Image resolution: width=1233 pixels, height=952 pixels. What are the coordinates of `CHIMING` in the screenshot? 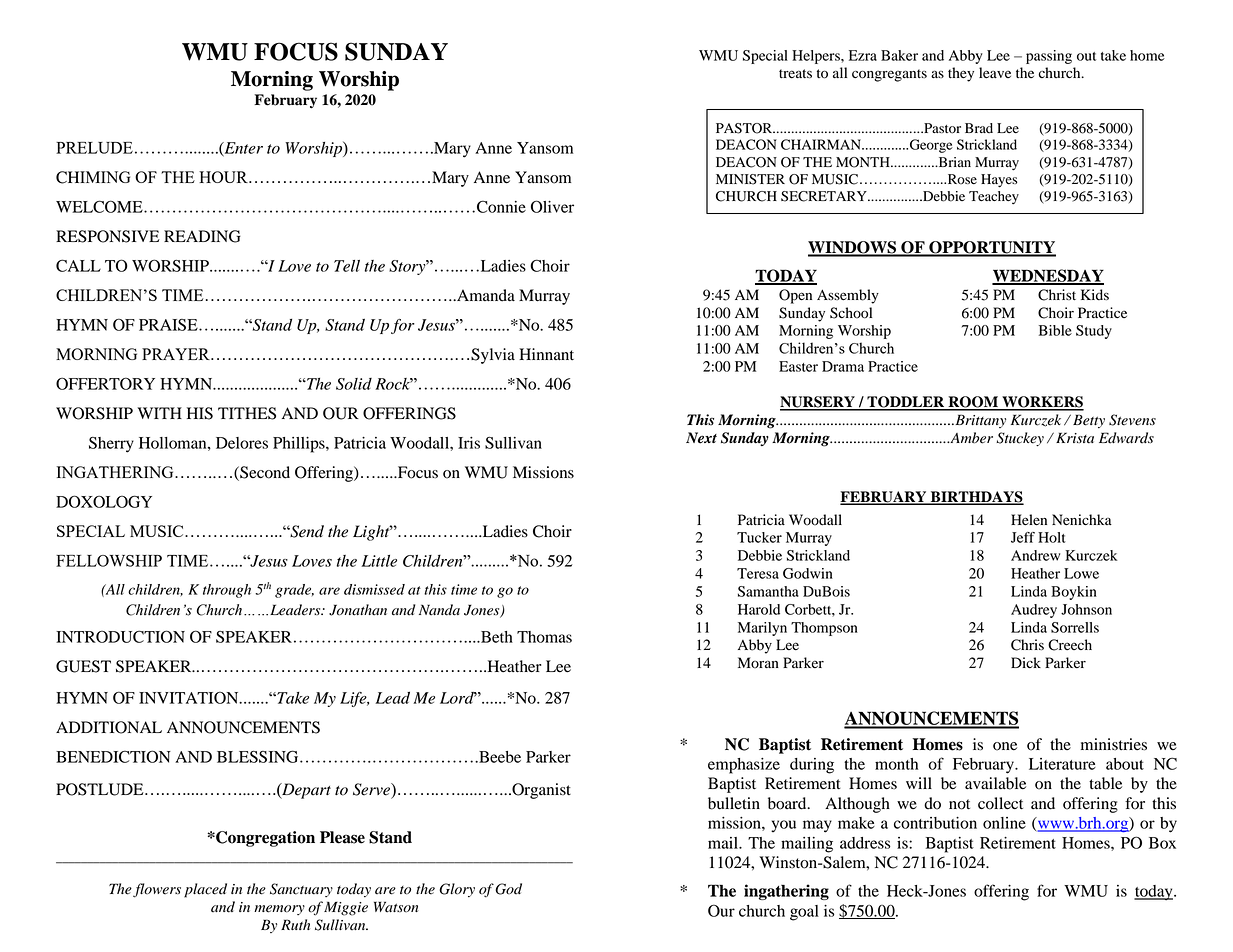 It's located at (93, 177).
